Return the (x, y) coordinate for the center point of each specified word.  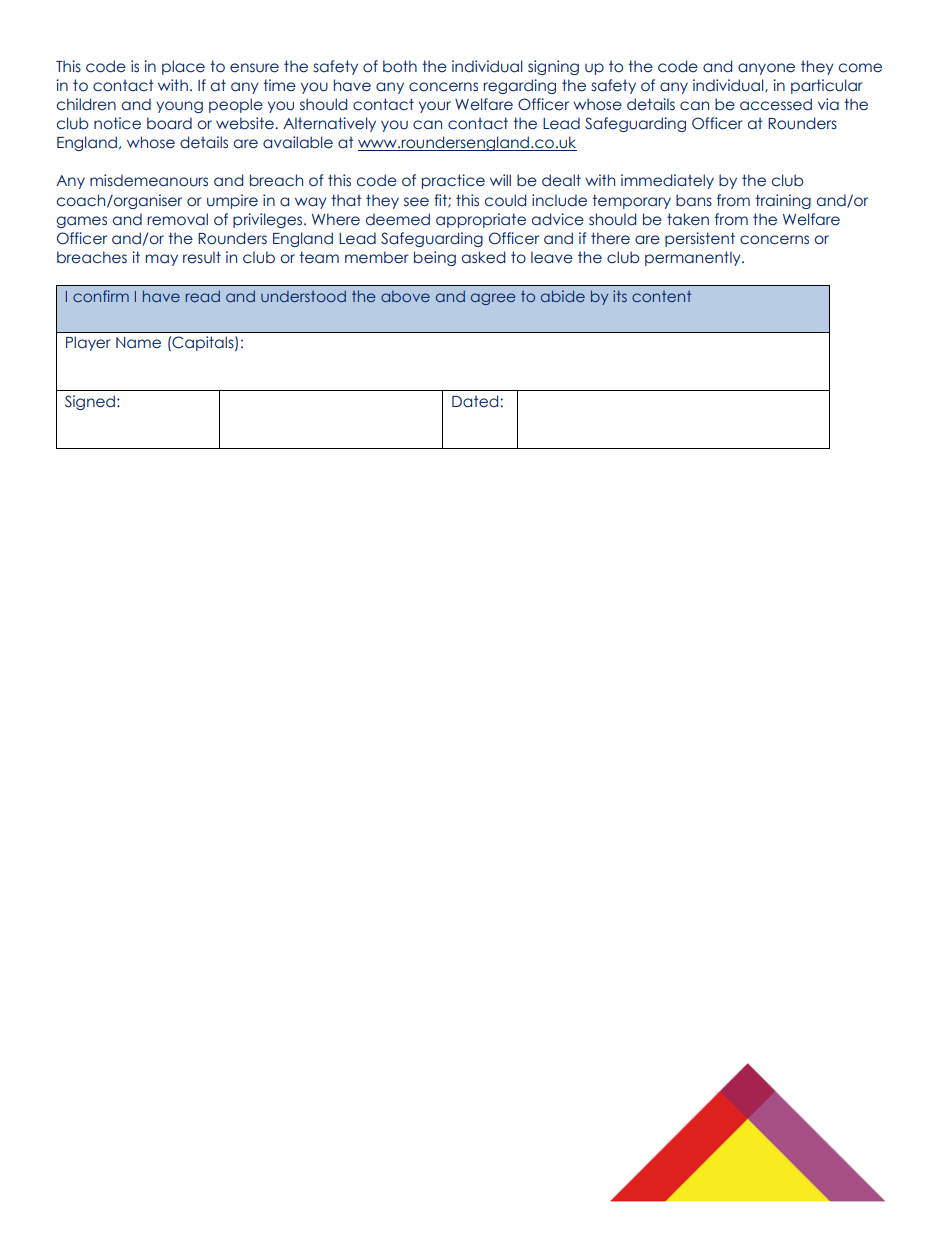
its (620, 296)
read (203, 296)
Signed (90, 402)
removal (177, 219)
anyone (766, 69)
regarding (519, 86)
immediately (667, 181)
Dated (476, 401)
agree (493, 299)
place (183, 67)
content (661, 296)
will (500, 180)
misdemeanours (149, 180)
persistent (700, 239)
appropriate (481, 220)
